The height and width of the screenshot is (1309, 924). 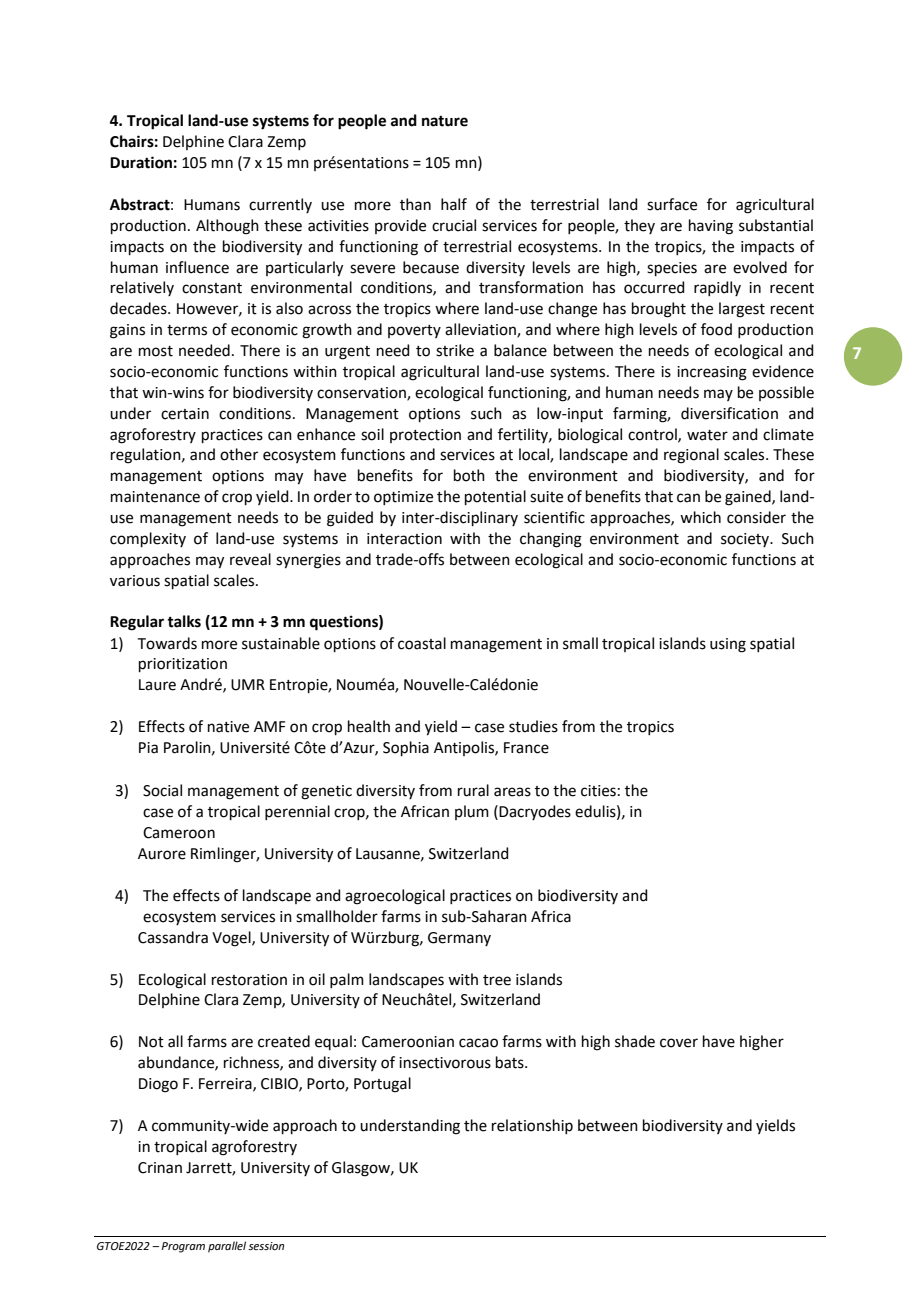 I want to click on cover, so click(x=679, y=1043).
